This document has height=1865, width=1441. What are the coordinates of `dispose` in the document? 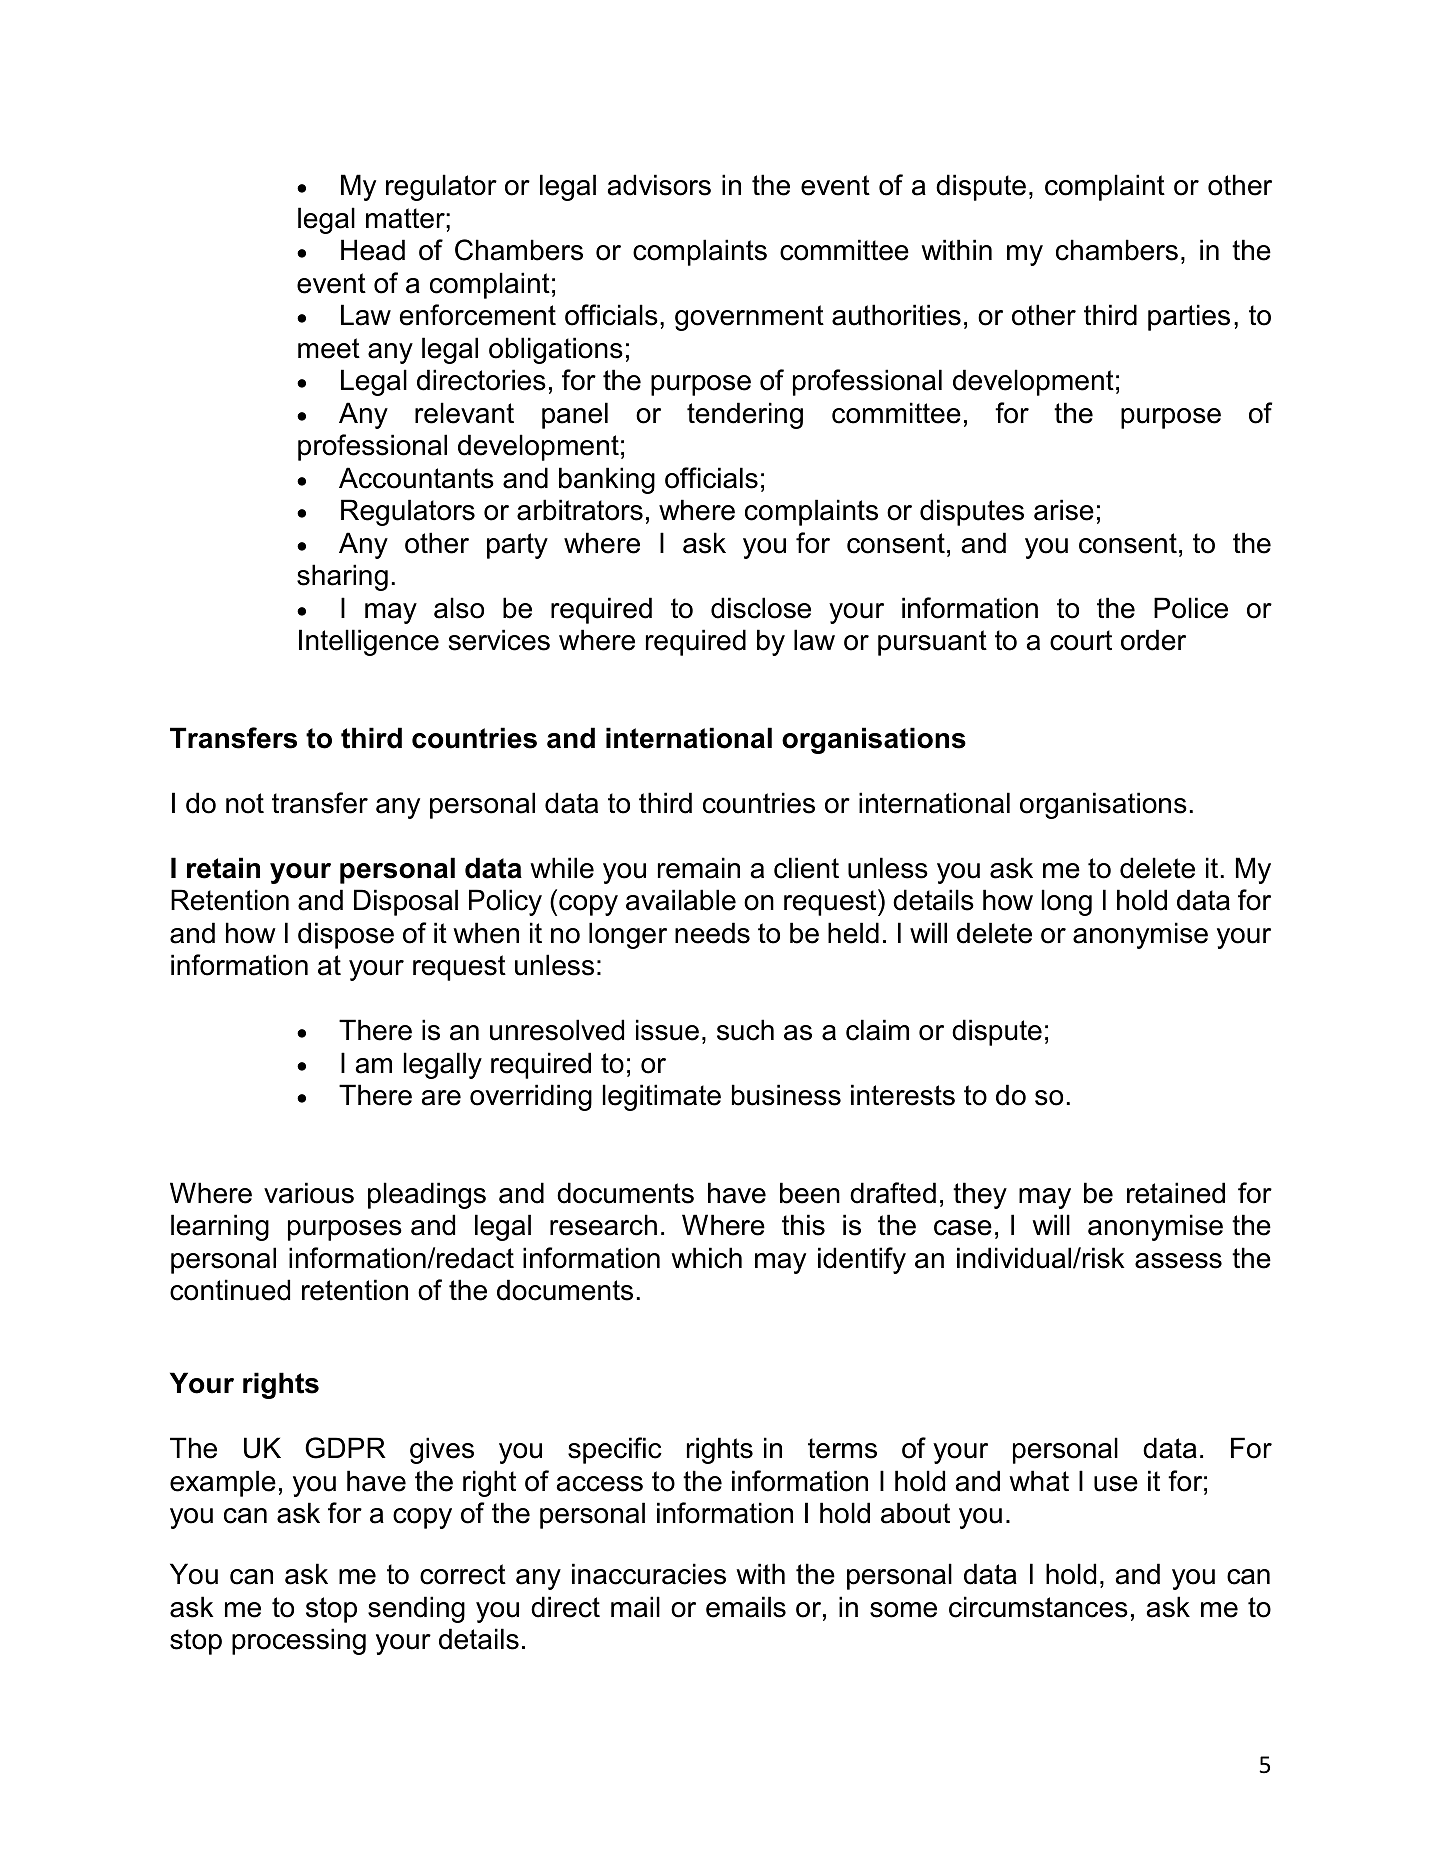 It's located at (346, 935).
